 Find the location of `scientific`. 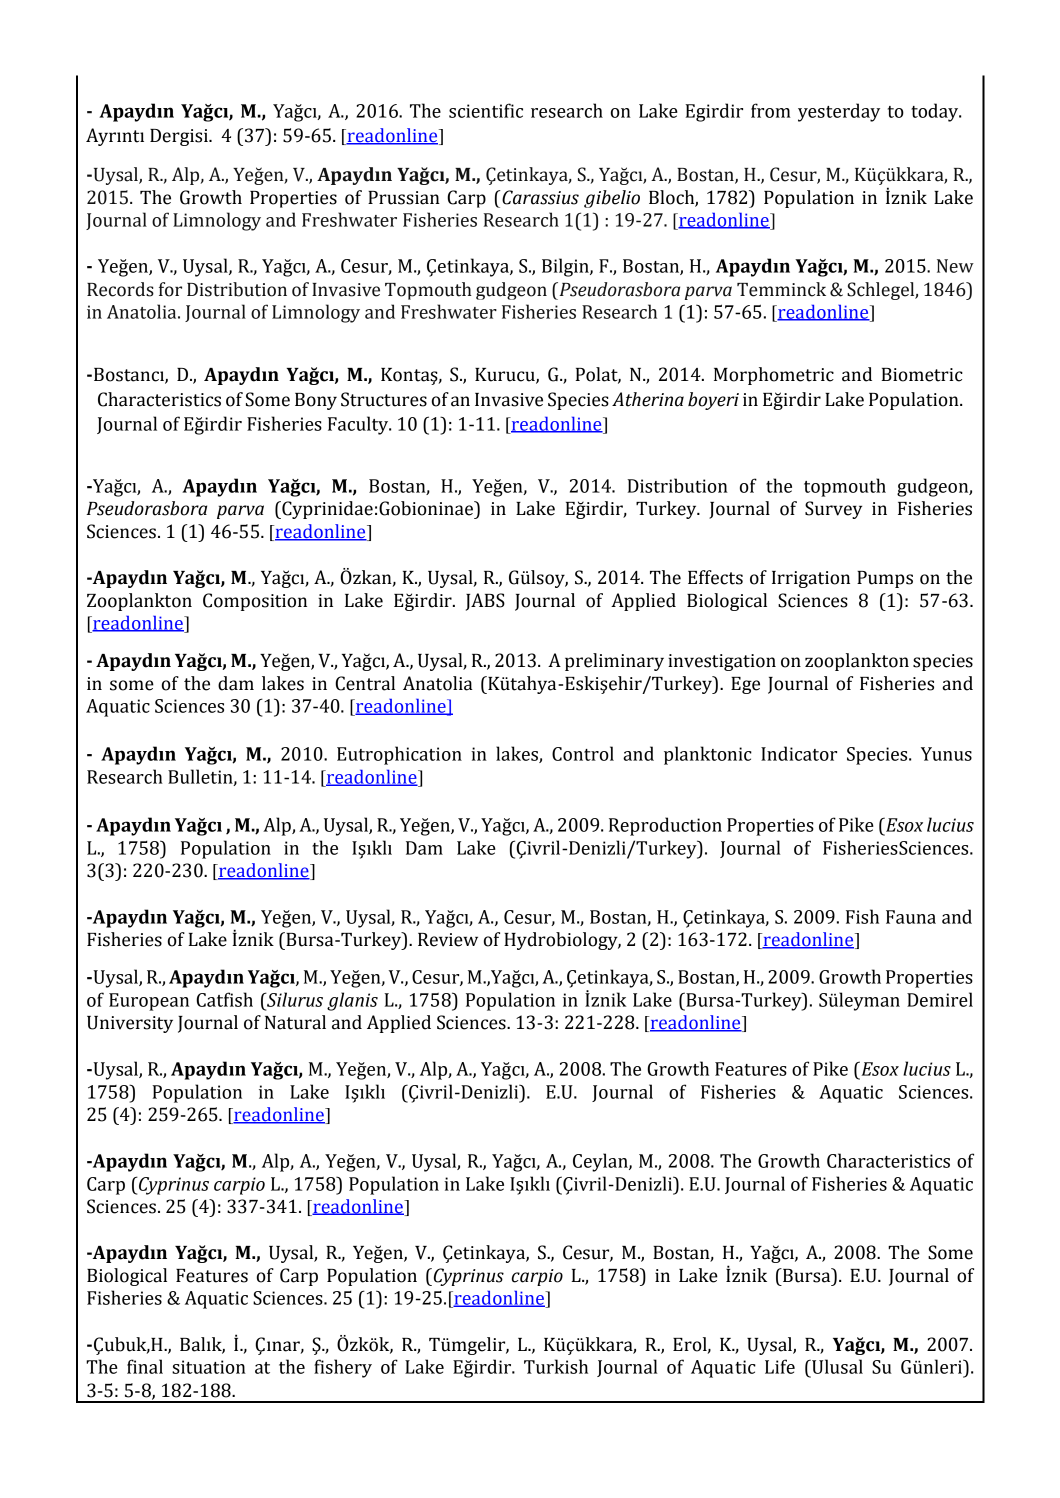

scientific is located at coordinates (486, 110).
